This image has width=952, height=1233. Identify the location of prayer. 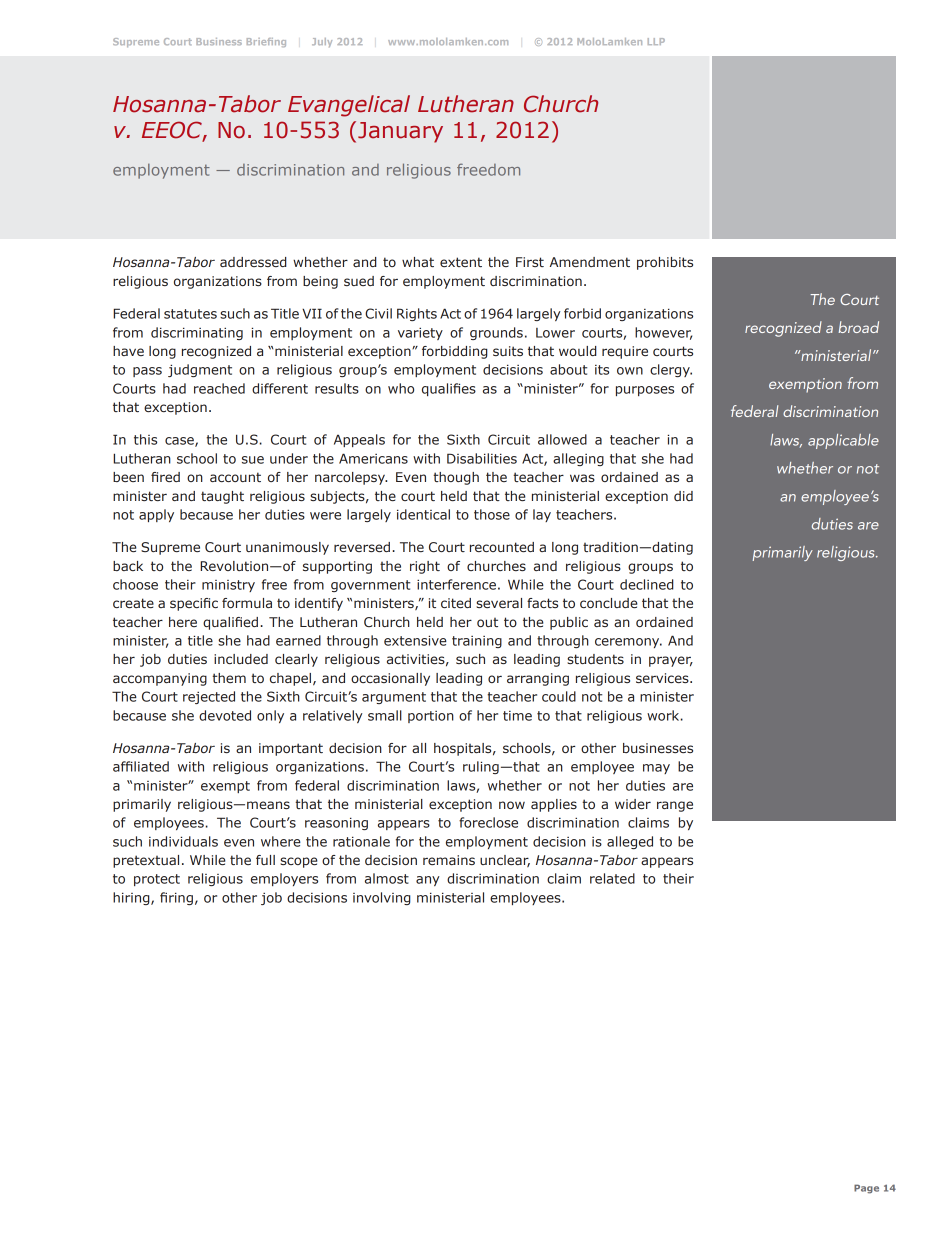
(671, 661).
